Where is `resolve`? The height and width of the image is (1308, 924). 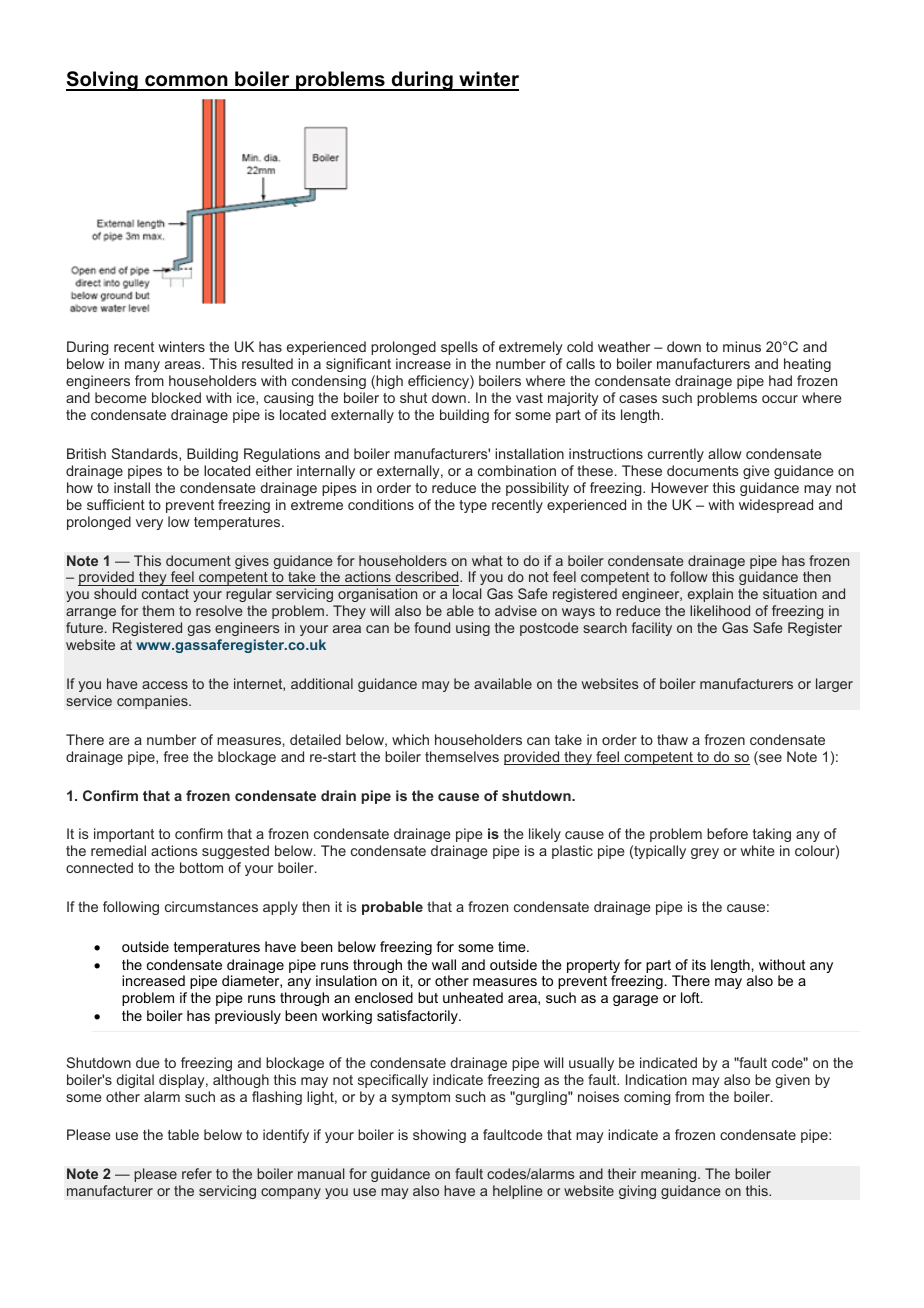
resolve is located at coordinates (219, 610).
